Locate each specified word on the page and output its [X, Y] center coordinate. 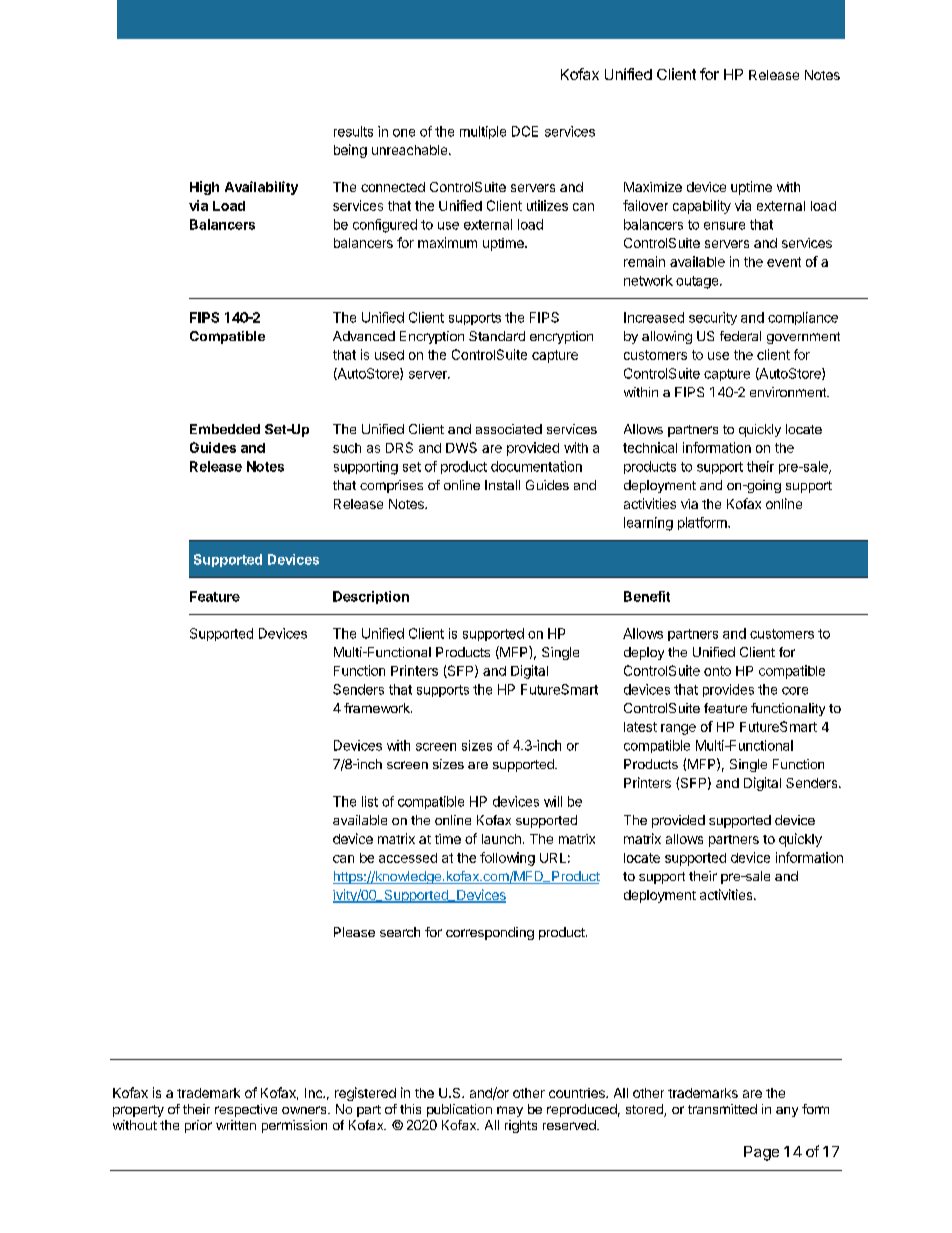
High [204, 188]
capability [702, 207]
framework [378, 708]
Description [371, 597]
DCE [525, 131]
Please [354, 932]
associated [509, 429]
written [236, 1125]
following [507, 859]
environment [789, 392]
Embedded [225, 429]
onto [717, 671]
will [553, 801]
